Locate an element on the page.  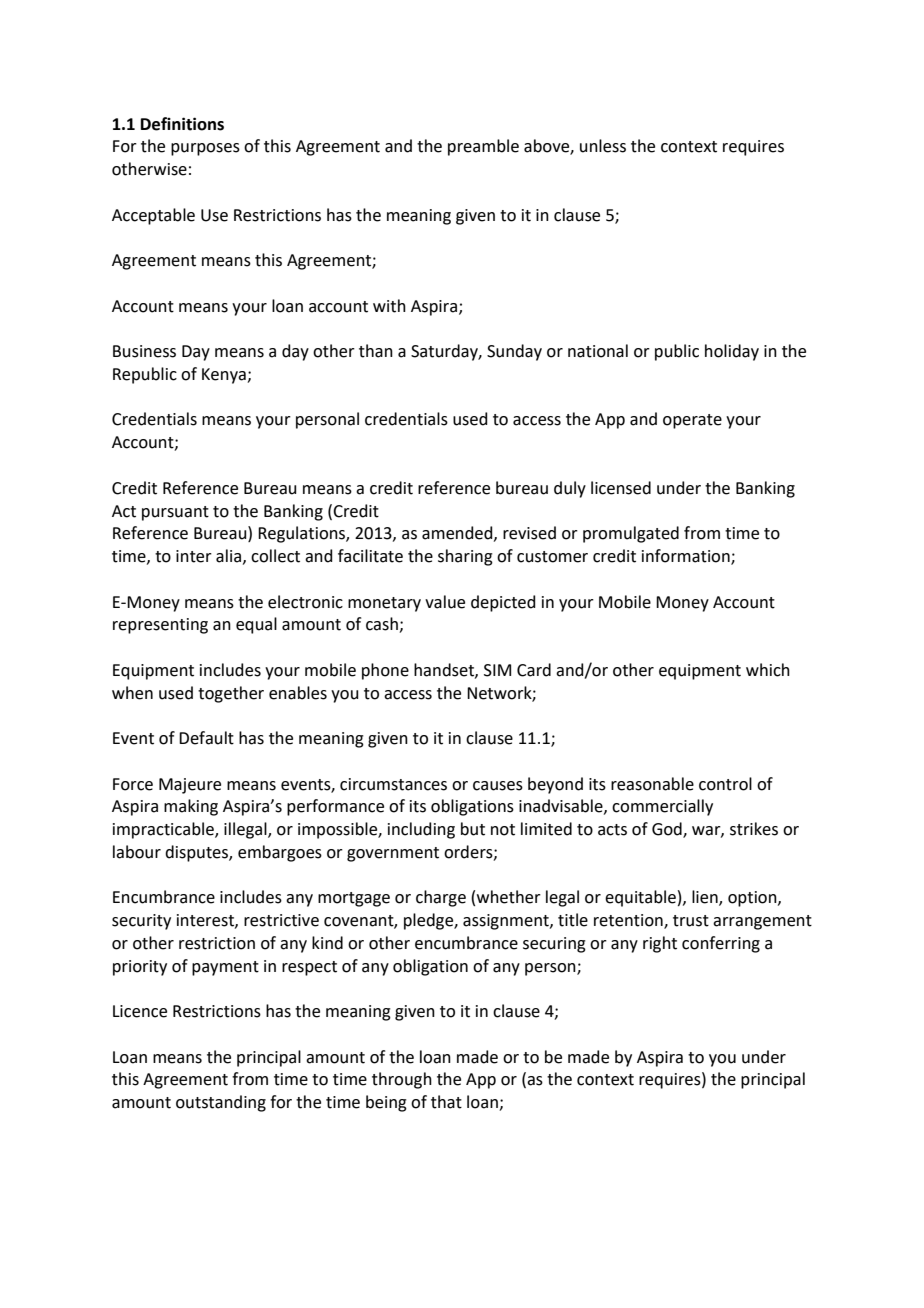
equal is located at coordinates (256, 625).
